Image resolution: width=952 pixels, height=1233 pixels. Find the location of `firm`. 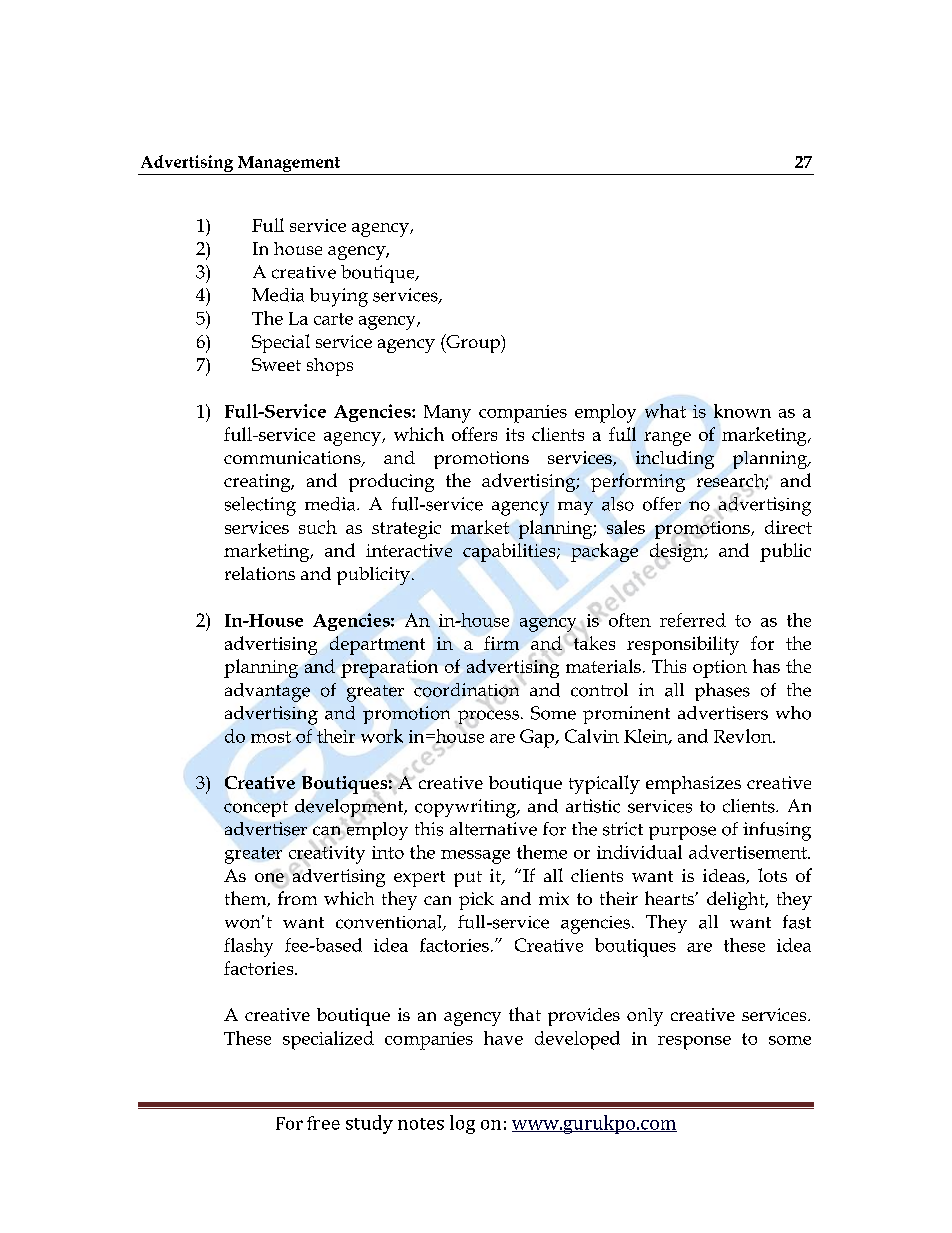

firm is located at coordinates (501, 643).
